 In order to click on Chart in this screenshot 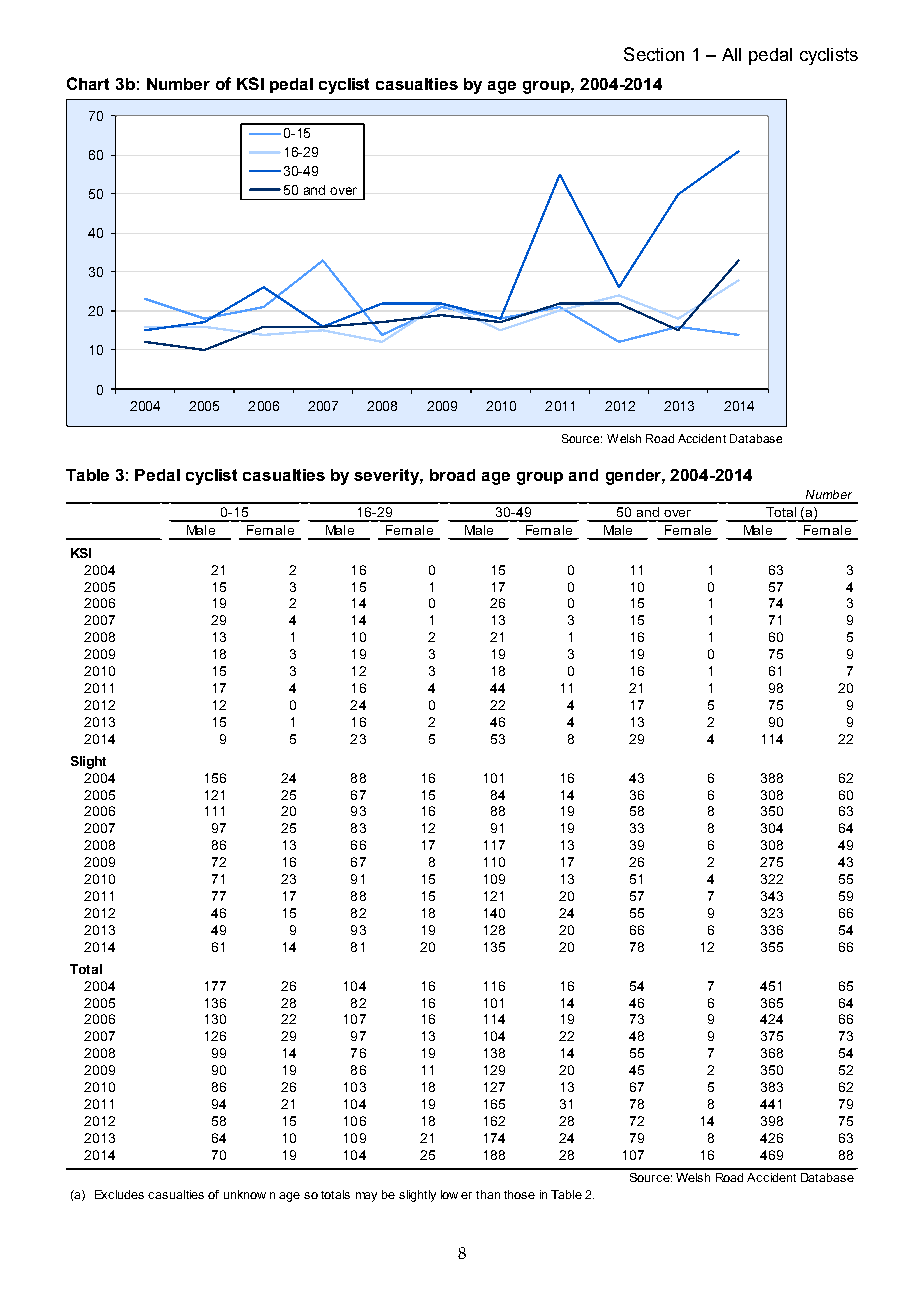, I will do `click(88, 83)`.
